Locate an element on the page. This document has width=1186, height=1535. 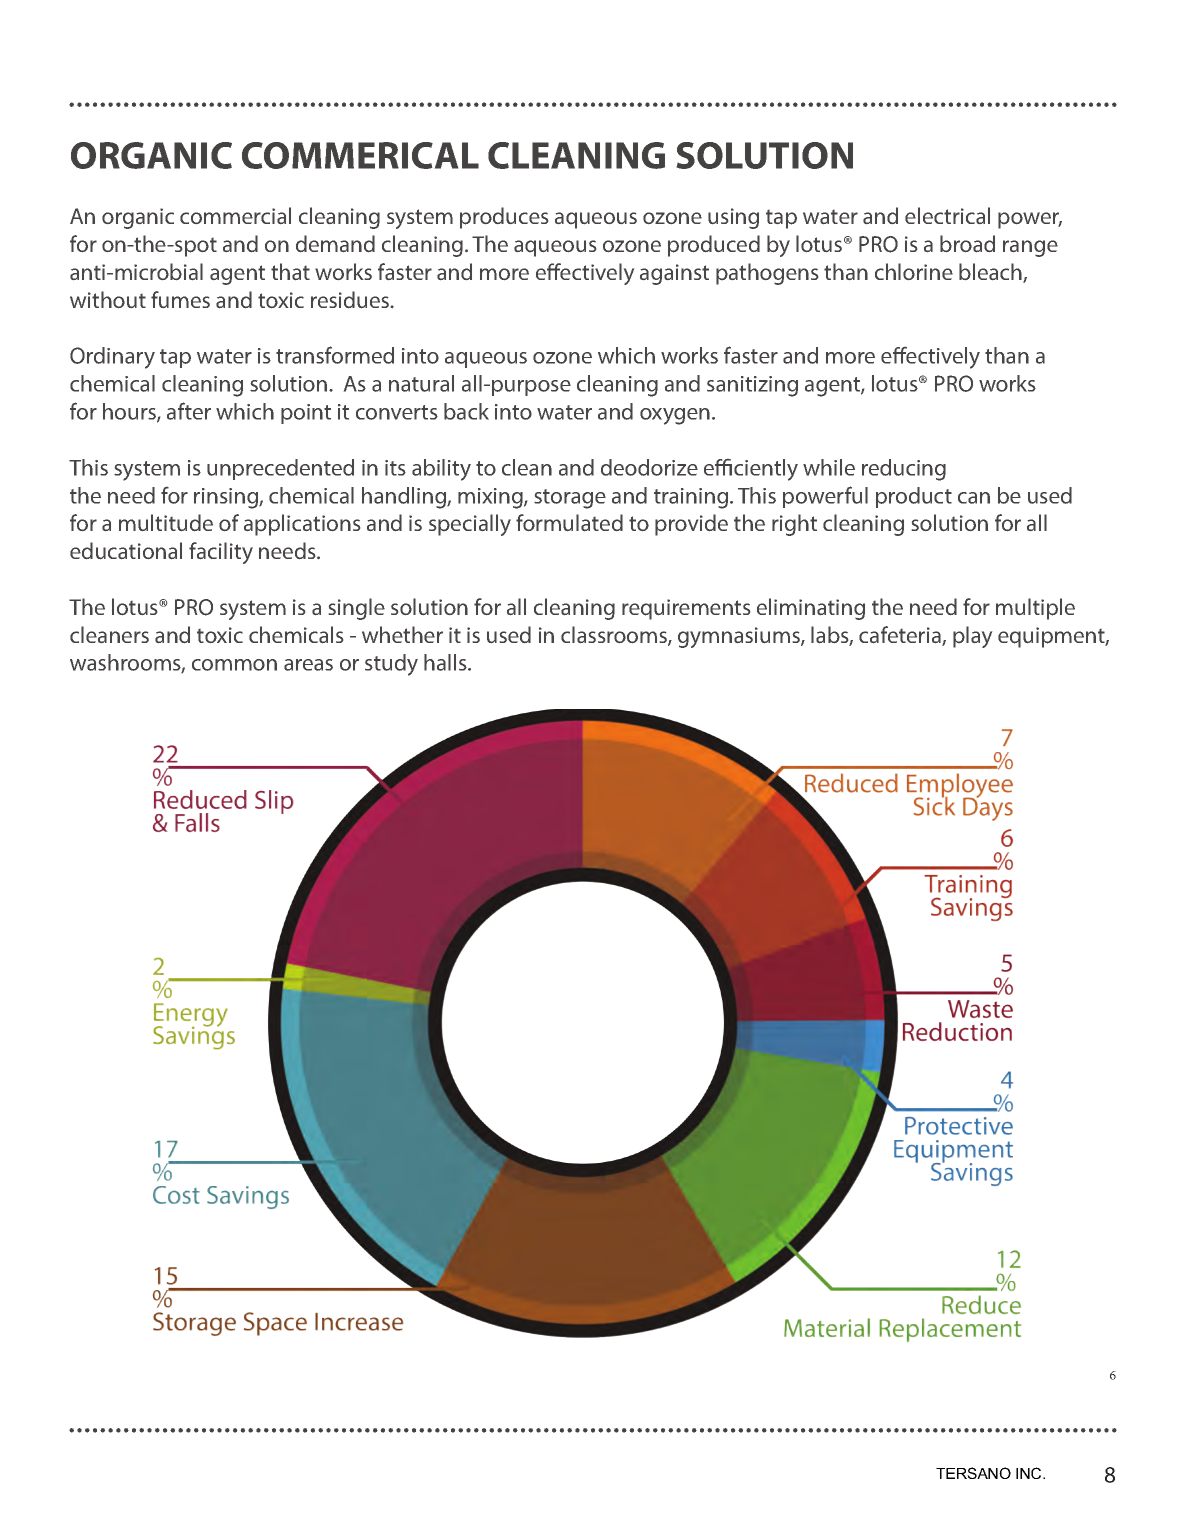
cafeteria is located at coordinates (901, 636).
